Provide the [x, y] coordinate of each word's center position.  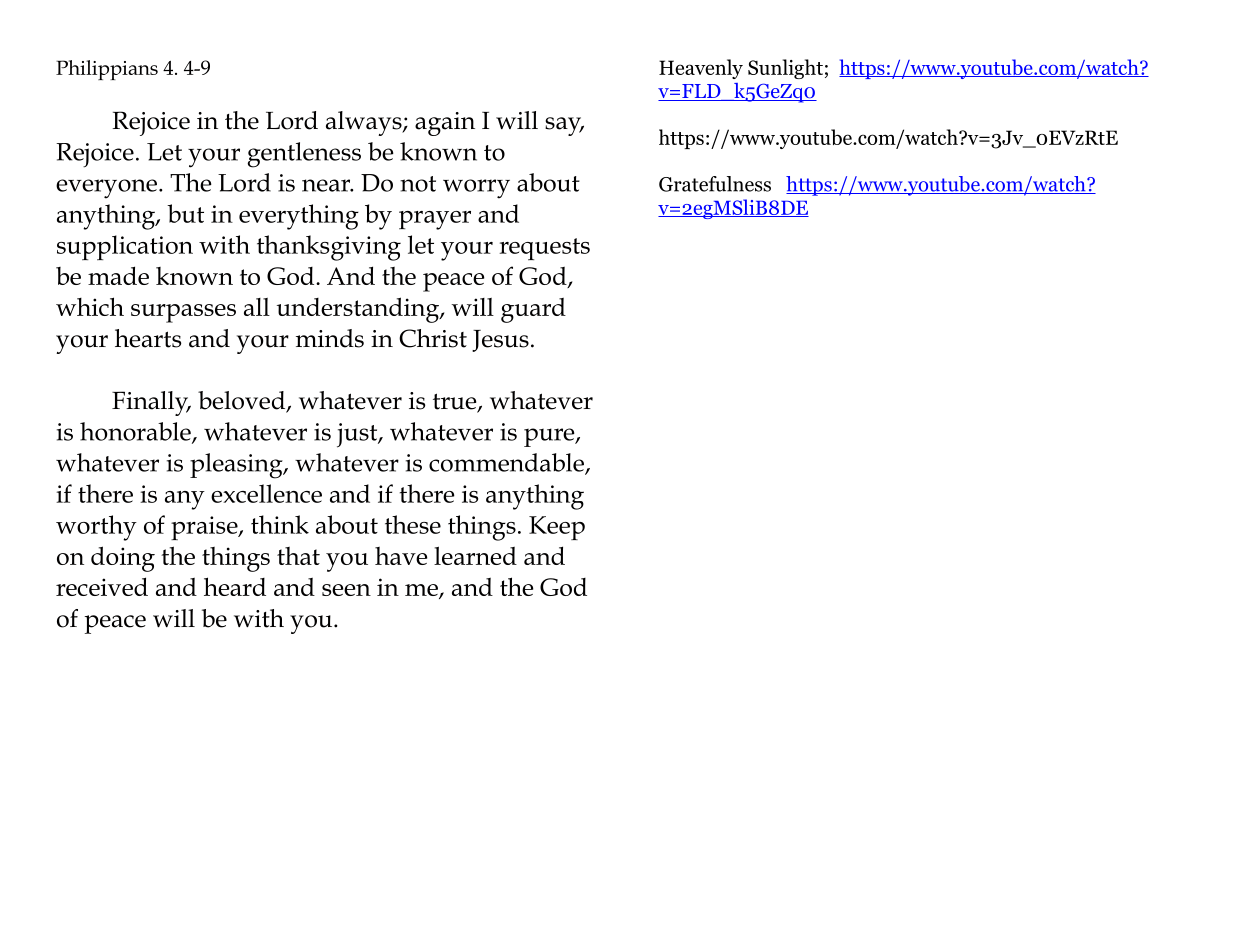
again [445, 124]
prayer [435, 220]
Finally [151, 403]
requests [544, 249]
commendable [507, 463]
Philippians [107, 70]
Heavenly [701, 69]
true [456, 402]
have [401, 556]
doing [123, 559]
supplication [125, 247]
